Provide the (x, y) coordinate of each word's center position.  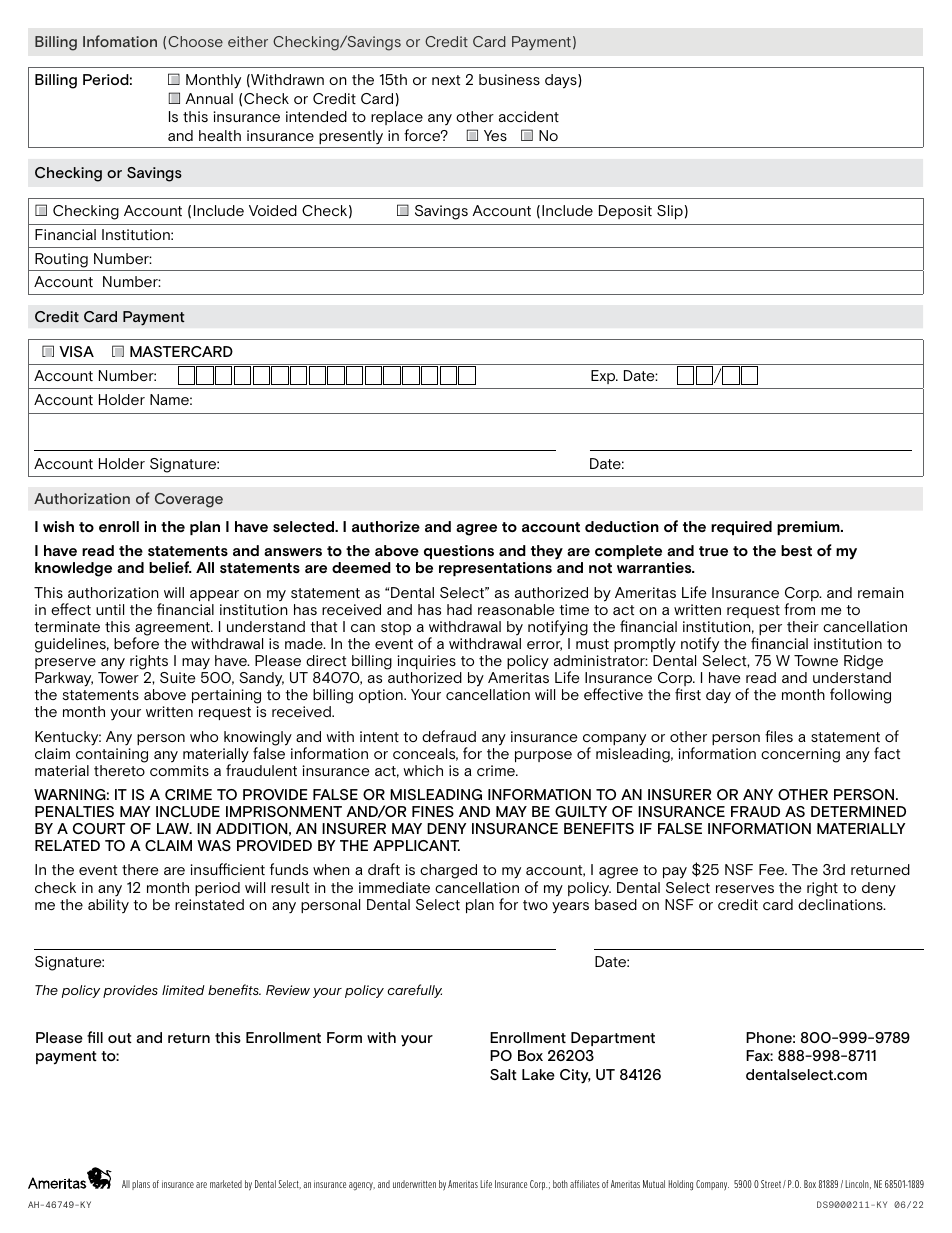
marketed (226, 1184)
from (799, 609)
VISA (76, 351)
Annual (209, 98)
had (459, 609)
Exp (604, 377)
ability (108, 906)
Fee (773, 869)
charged (448, 871)
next (446, 80)
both (560, 1184)
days (562, 81)
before (136, 642)
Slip (670, 212)
